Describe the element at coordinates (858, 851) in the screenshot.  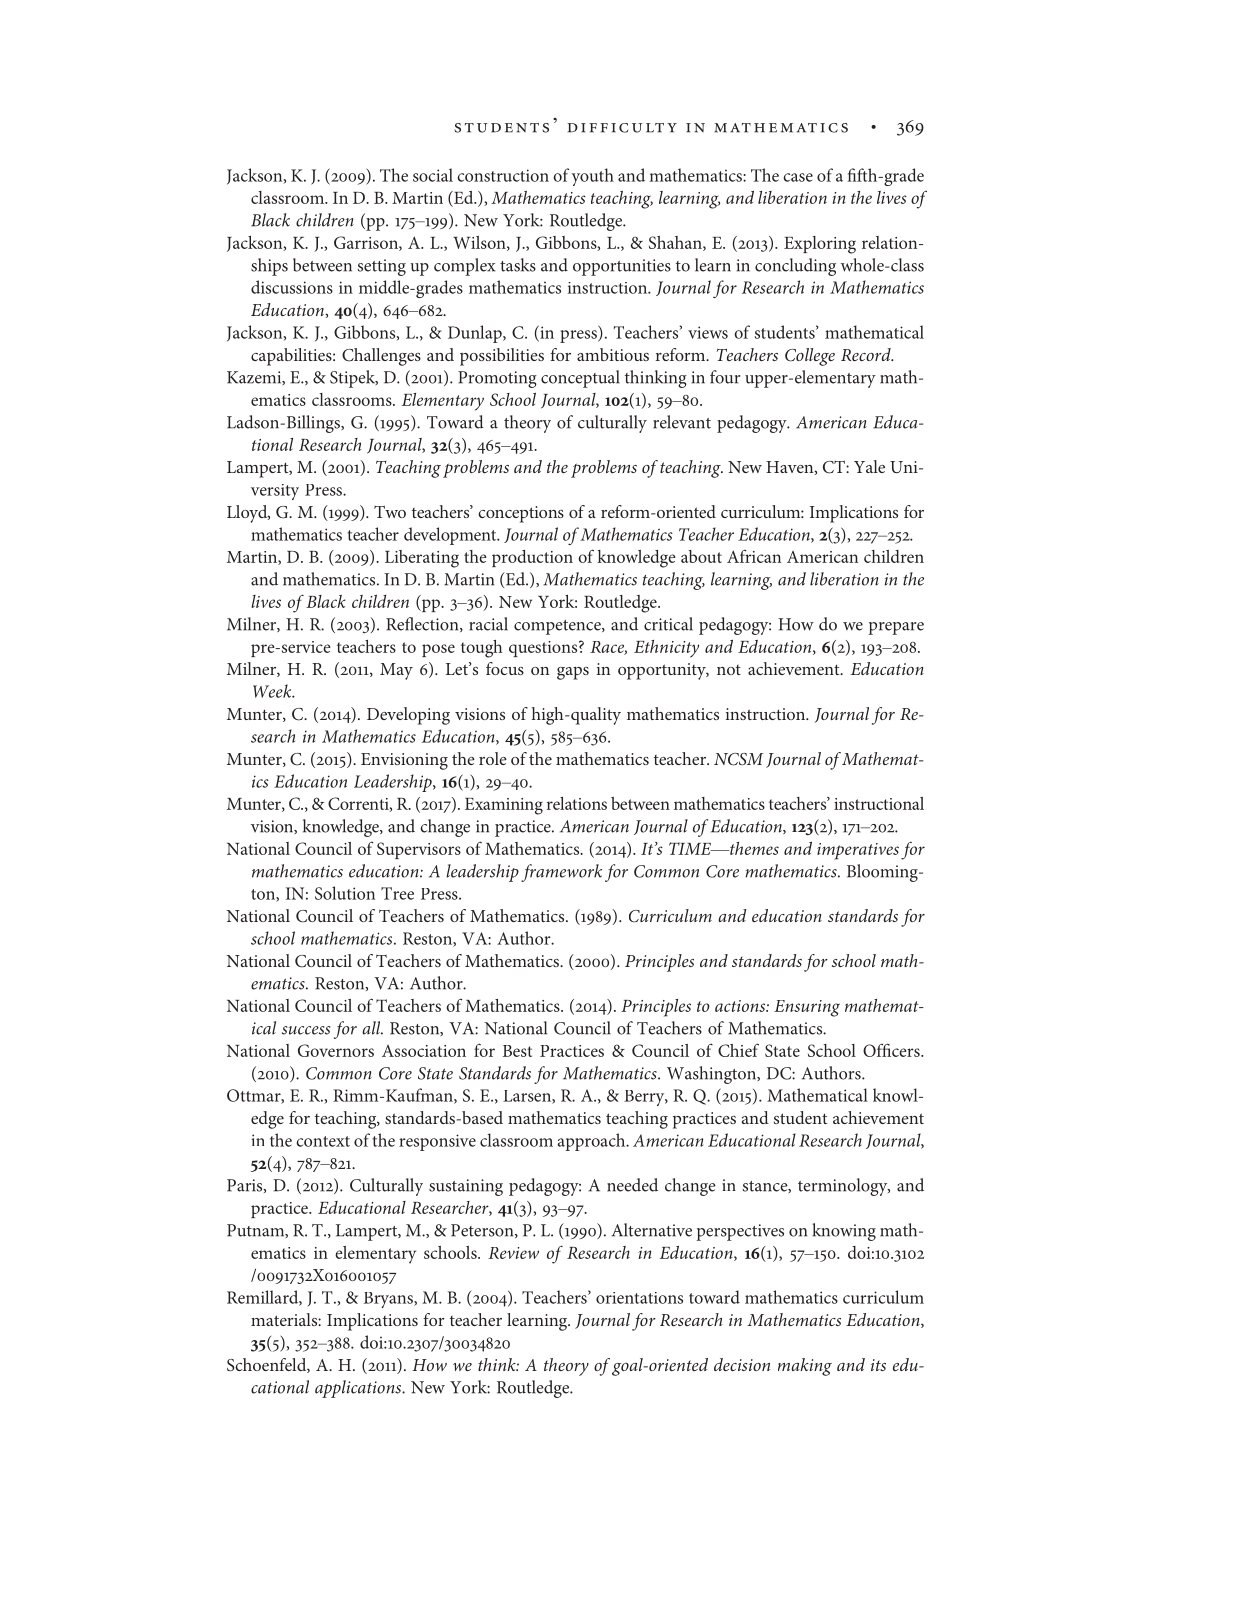
I see `imperatives` at that location.
